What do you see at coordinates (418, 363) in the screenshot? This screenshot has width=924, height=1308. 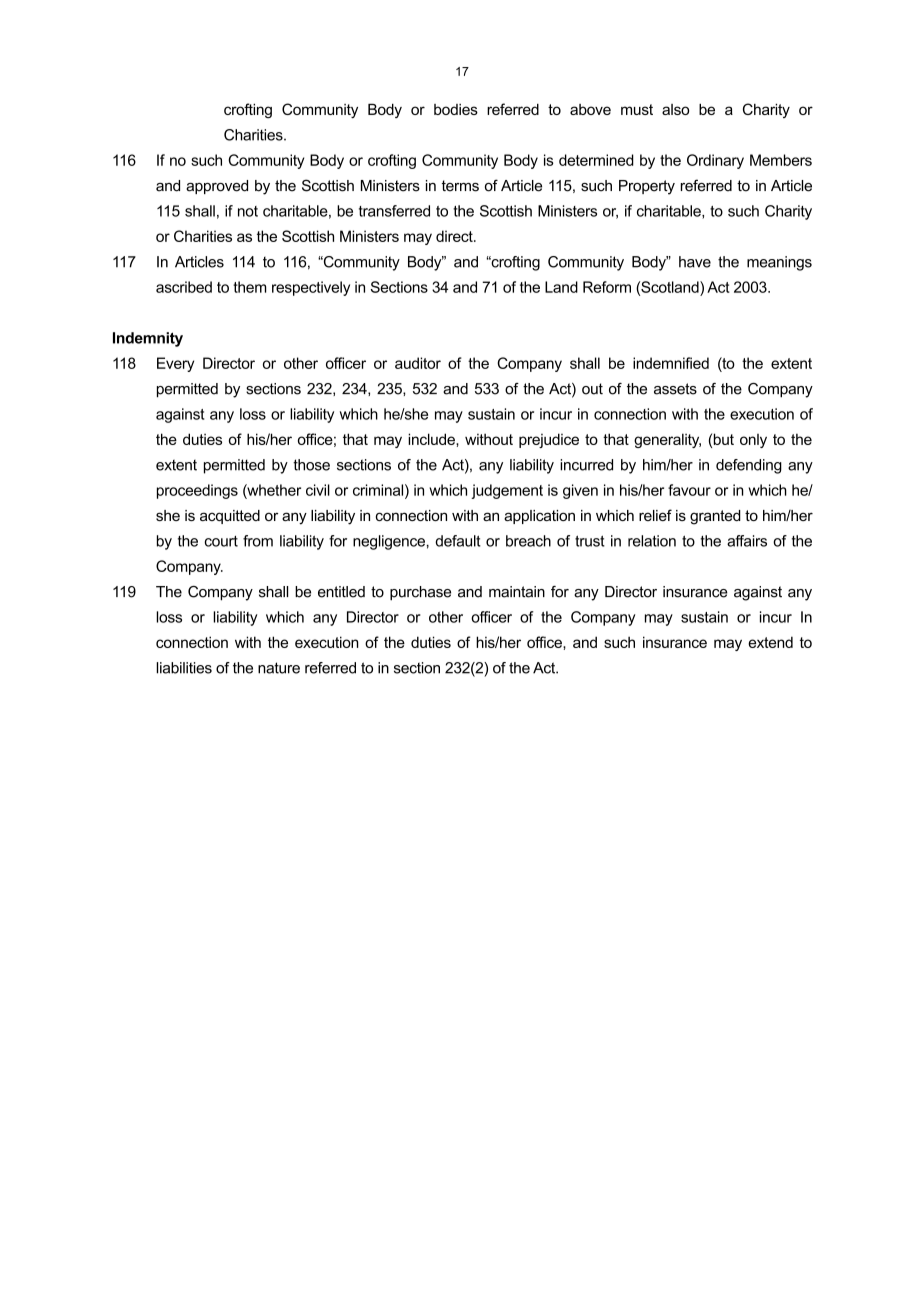 I see `auditor` at bounding box center [418, 363].
